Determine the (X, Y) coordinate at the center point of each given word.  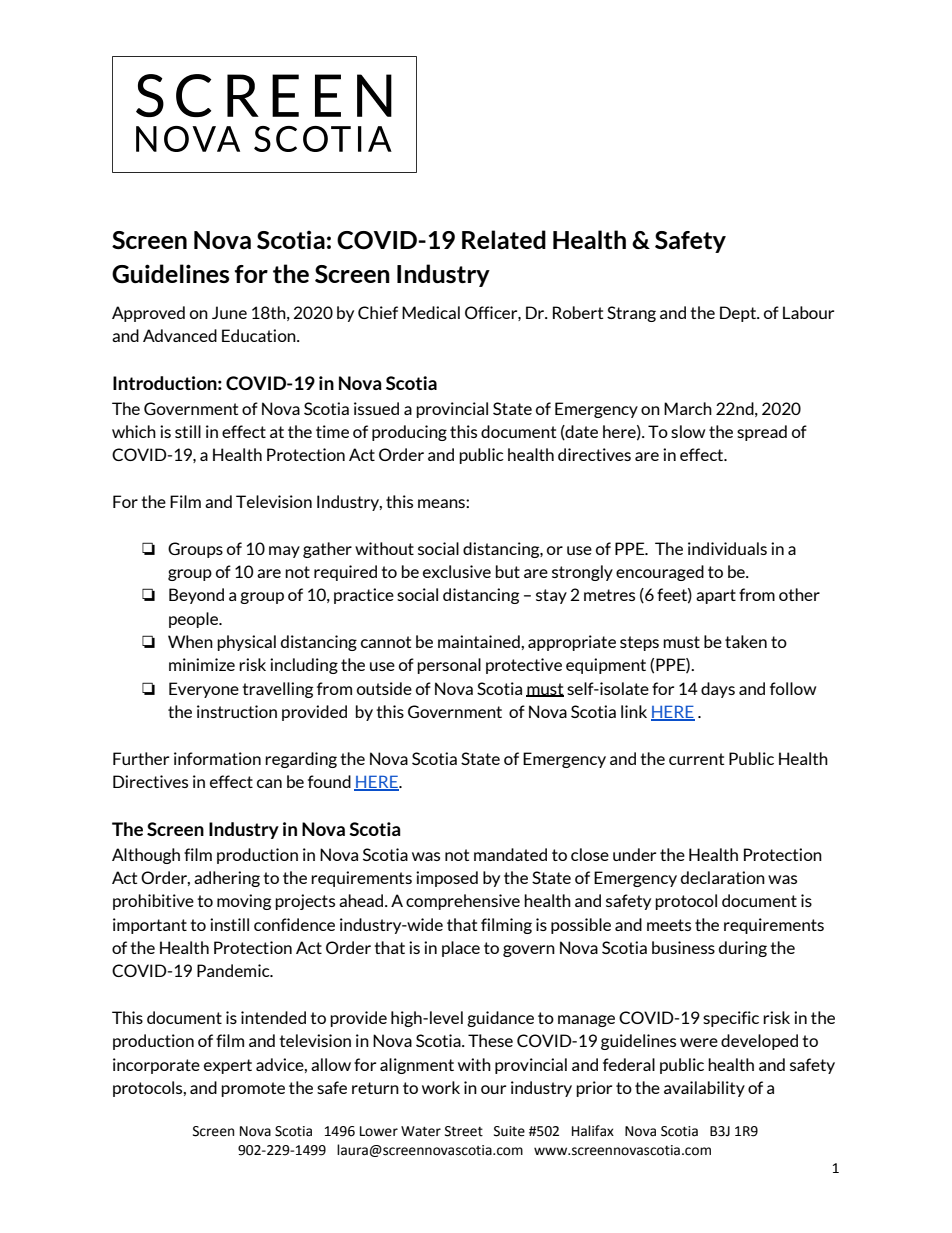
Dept (739, 314)
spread (762, 433)
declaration (723, 877)
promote (253, 1089)
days (718, 690)
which (134, 431)
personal (449, 666)
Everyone (204, 690)
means (442, 503)
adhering (227, 879)
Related (504, 240)
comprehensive (463, 902)
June (229, 312)
